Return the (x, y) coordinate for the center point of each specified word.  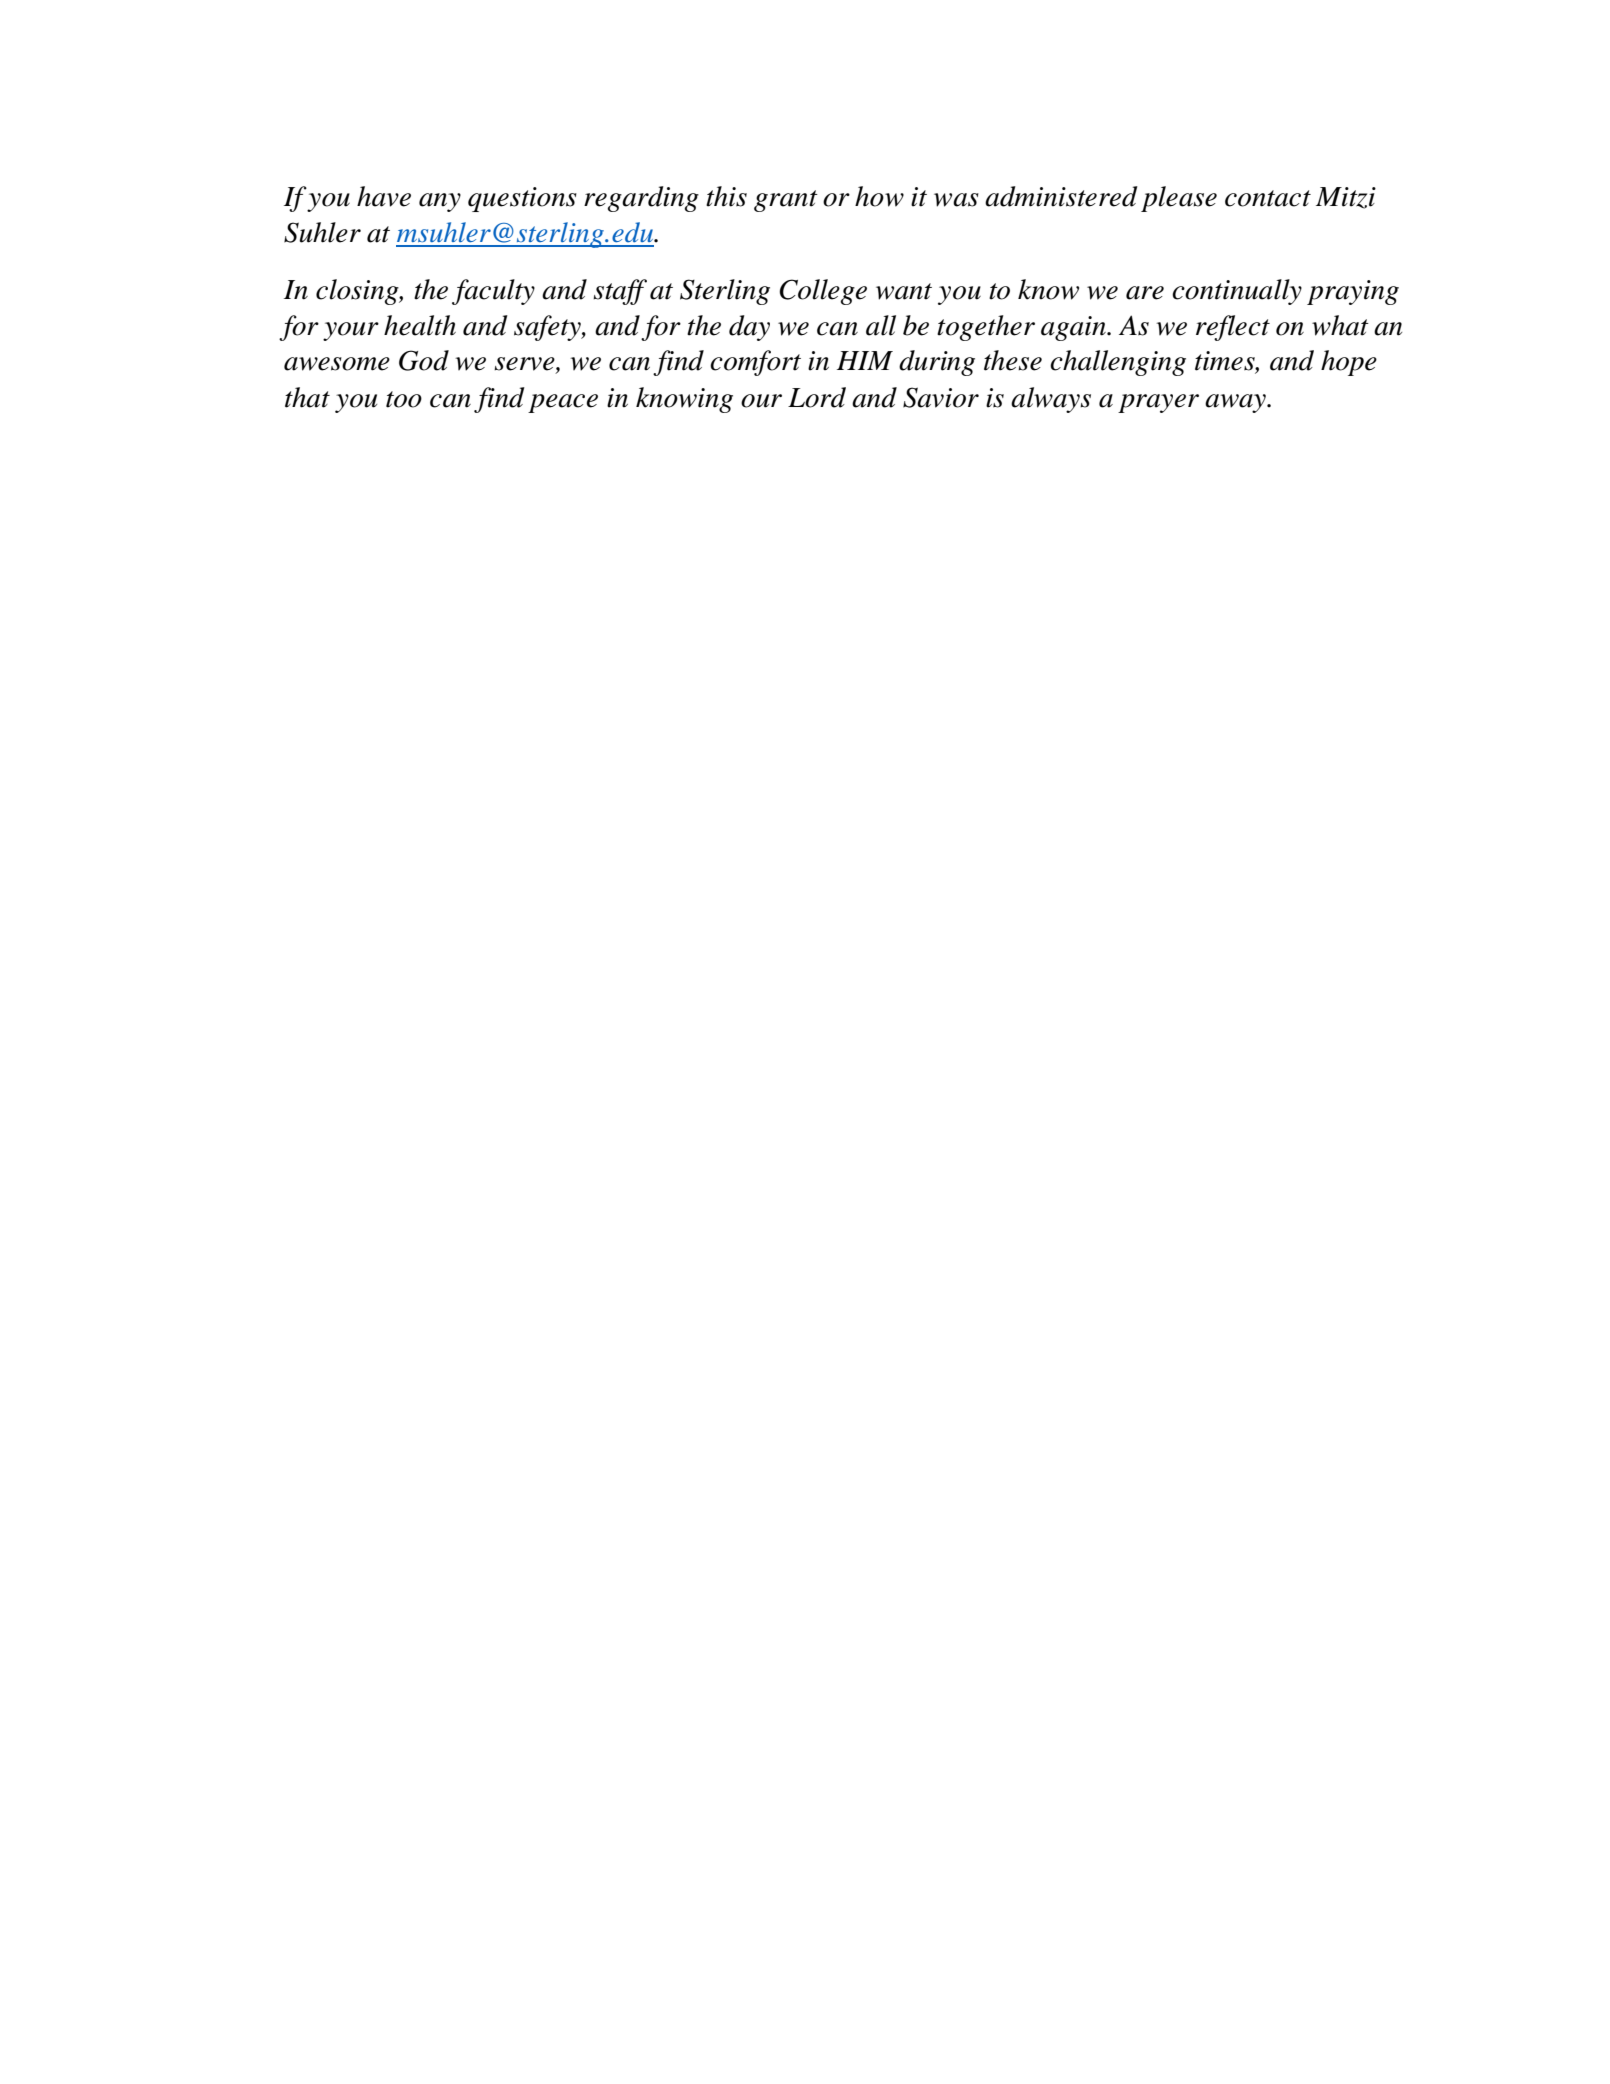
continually (1237, 292)
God (424, 360)
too (404, 399)
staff (620, 292)
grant (786, 201)
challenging (1118, 363)
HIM (865, 360)
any (440, 202)
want (904, 291)
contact (1268, 198)
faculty (493, 292)
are (1145, 293)
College (823, 292)
